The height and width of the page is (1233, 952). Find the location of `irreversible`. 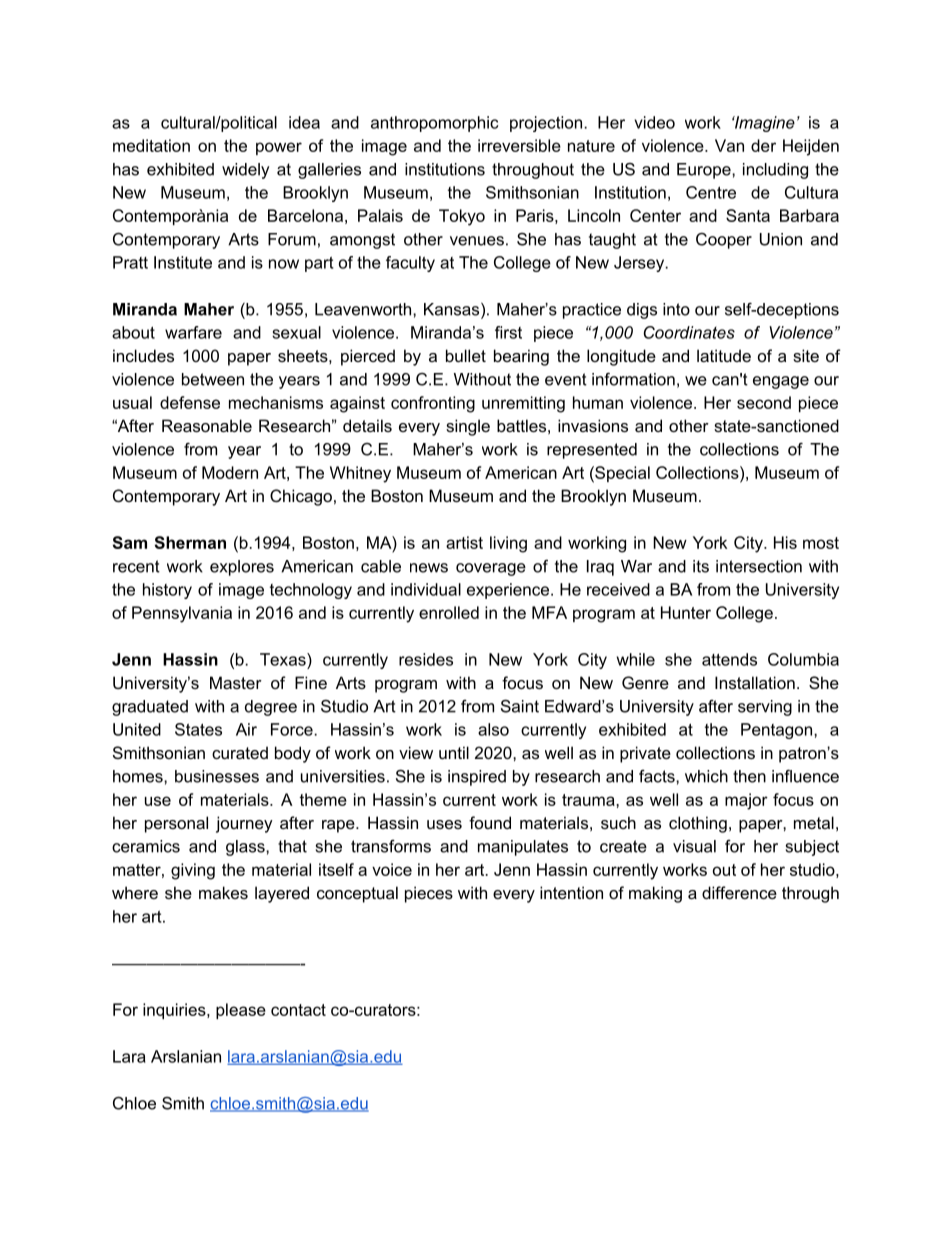

irreversible is located at coordinates (519, 145).
